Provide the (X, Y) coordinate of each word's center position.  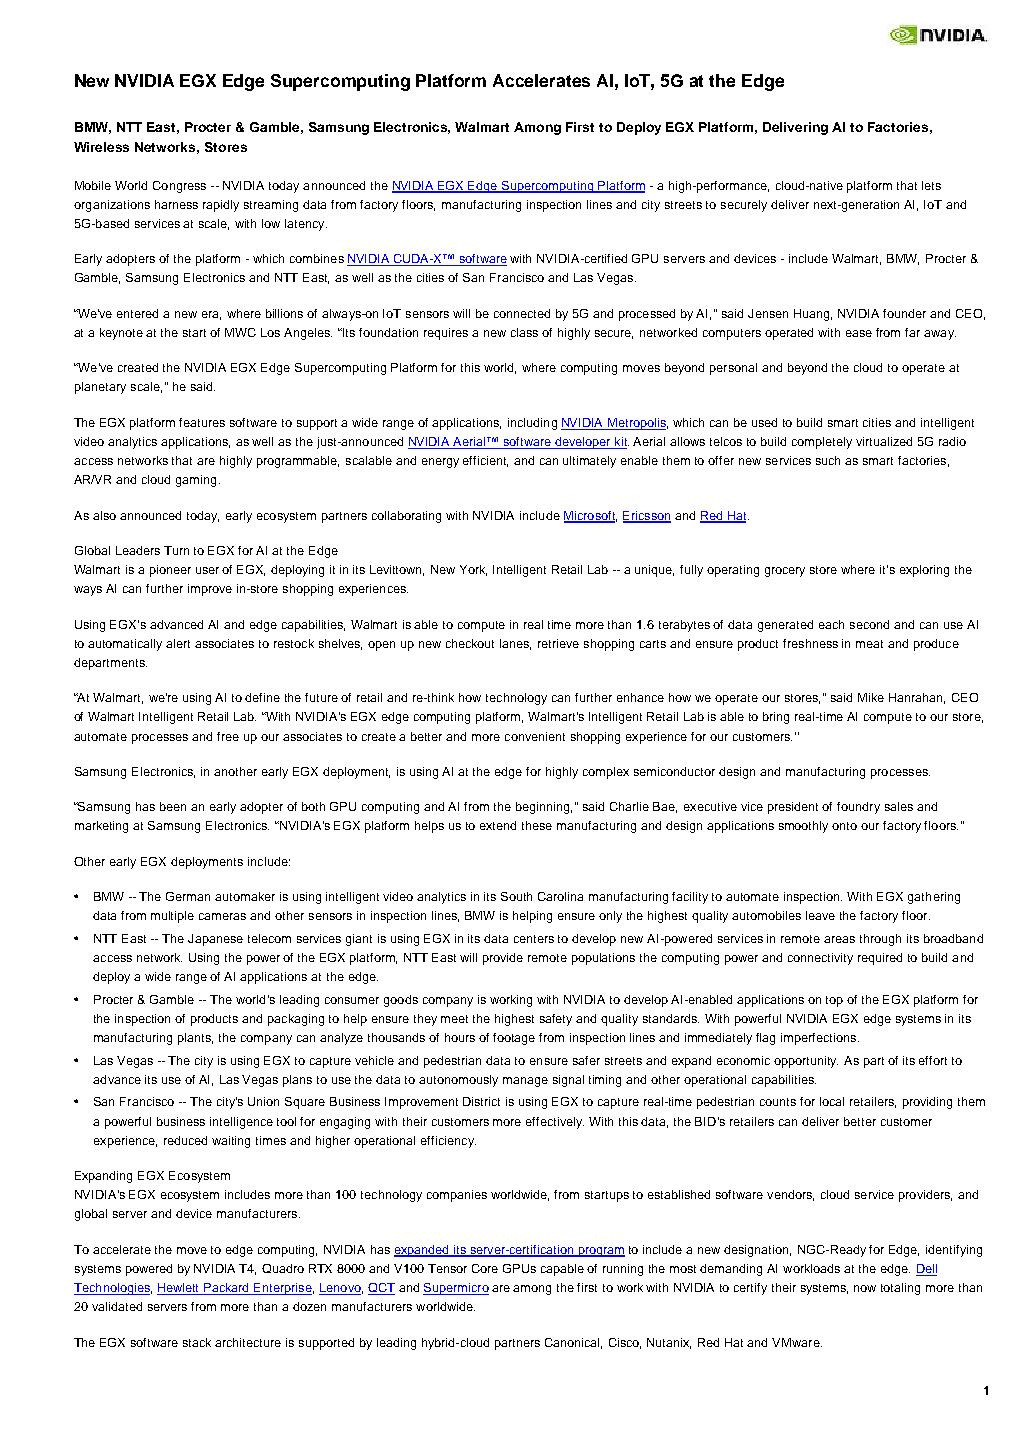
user (207, 570)
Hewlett (179, 1289)
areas (839, 939)
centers (534, 939)
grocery (785, 572)
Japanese (215, 940)
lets (931, 185)
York (473, 570)
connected (522, 313)
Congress (179, 187)
